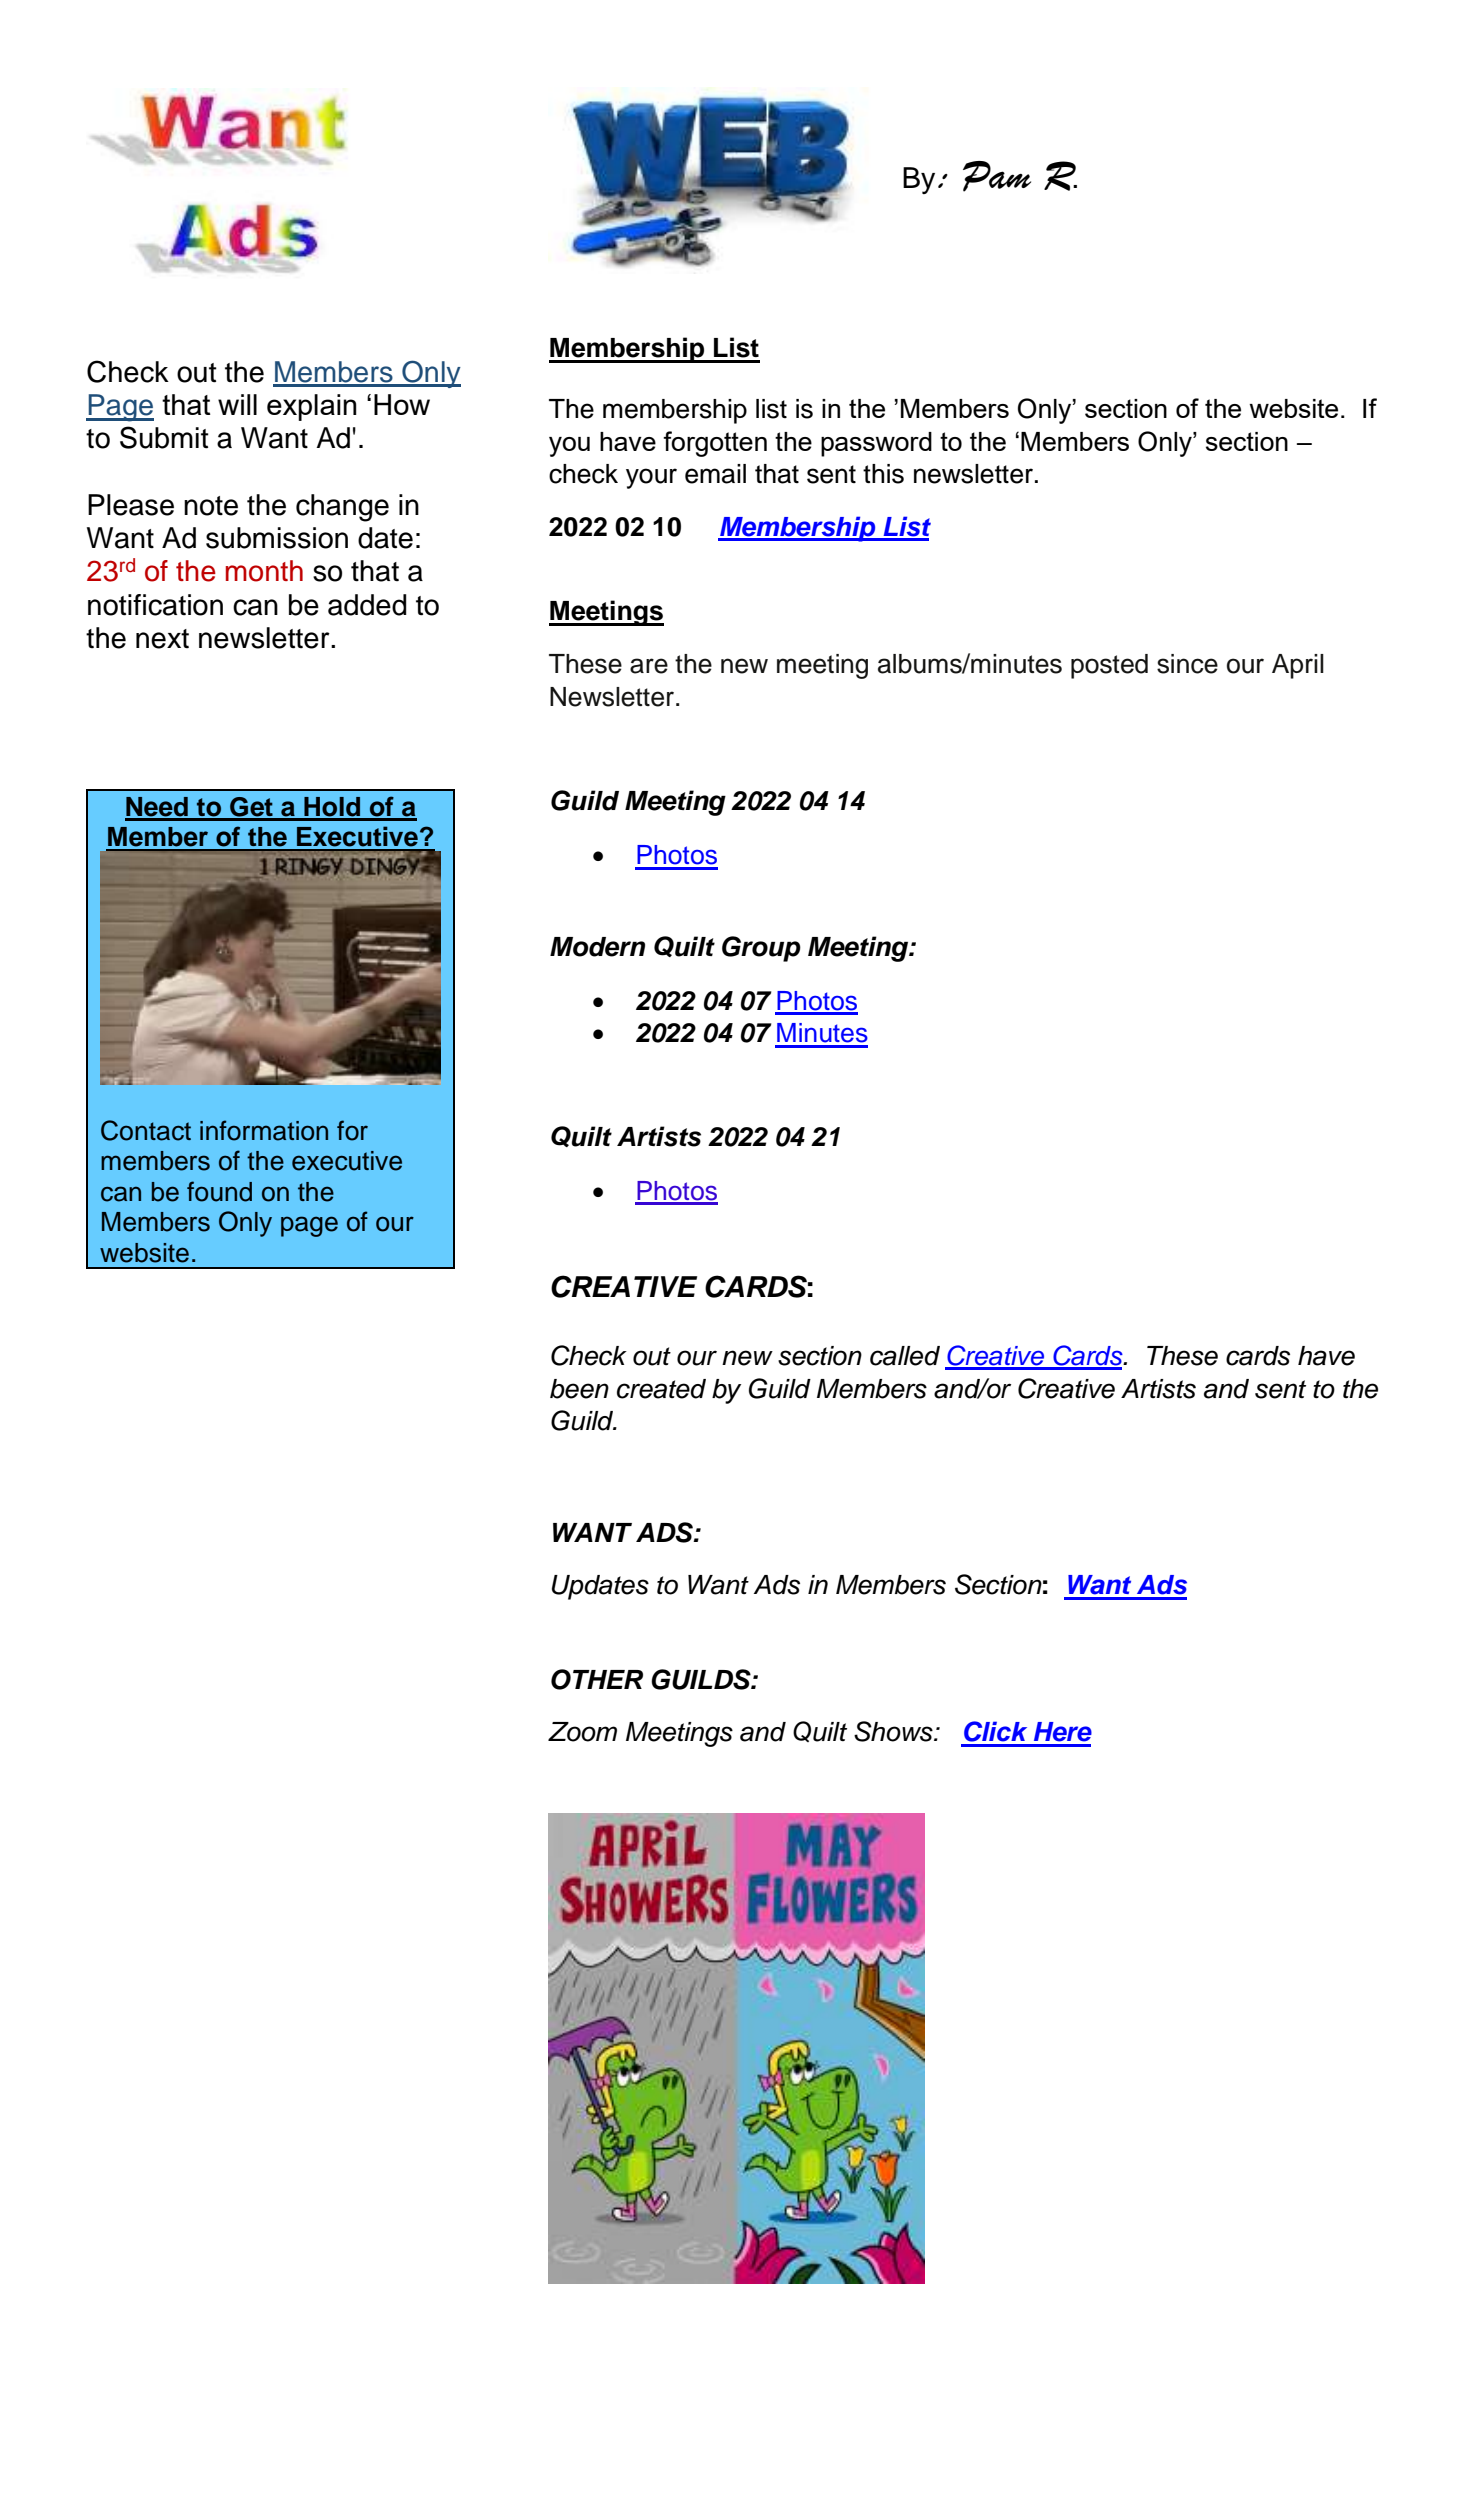 The height and width of the screenshot is (2514, 1473). What do you see at coordinates (894, 1731) in the screenshot?
I see `Shows` at bounding box center [894, 1731].
